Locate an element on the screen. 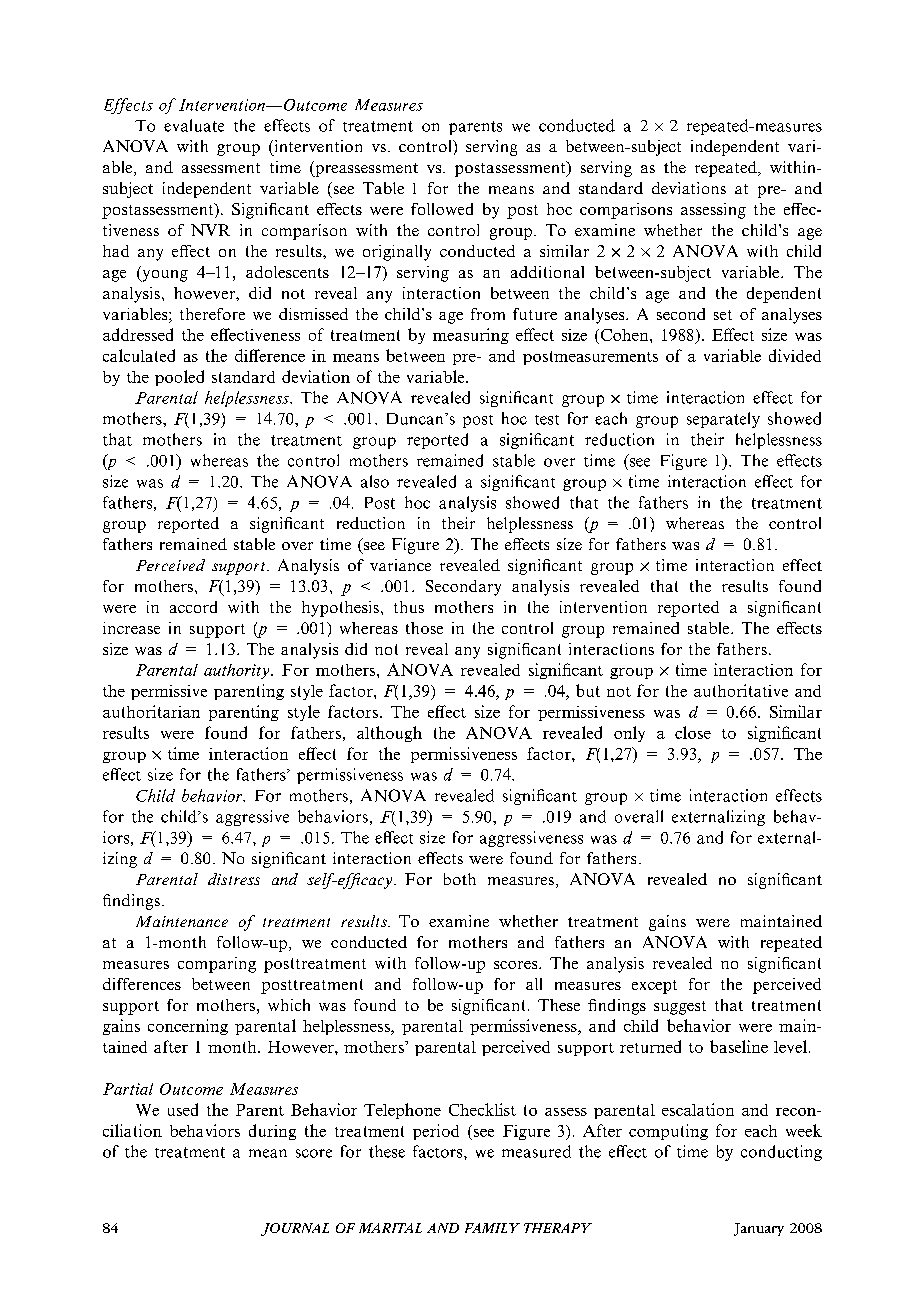 The width and height of the screenshot is (921, 1316). set is located at coordinates (723, 315).
